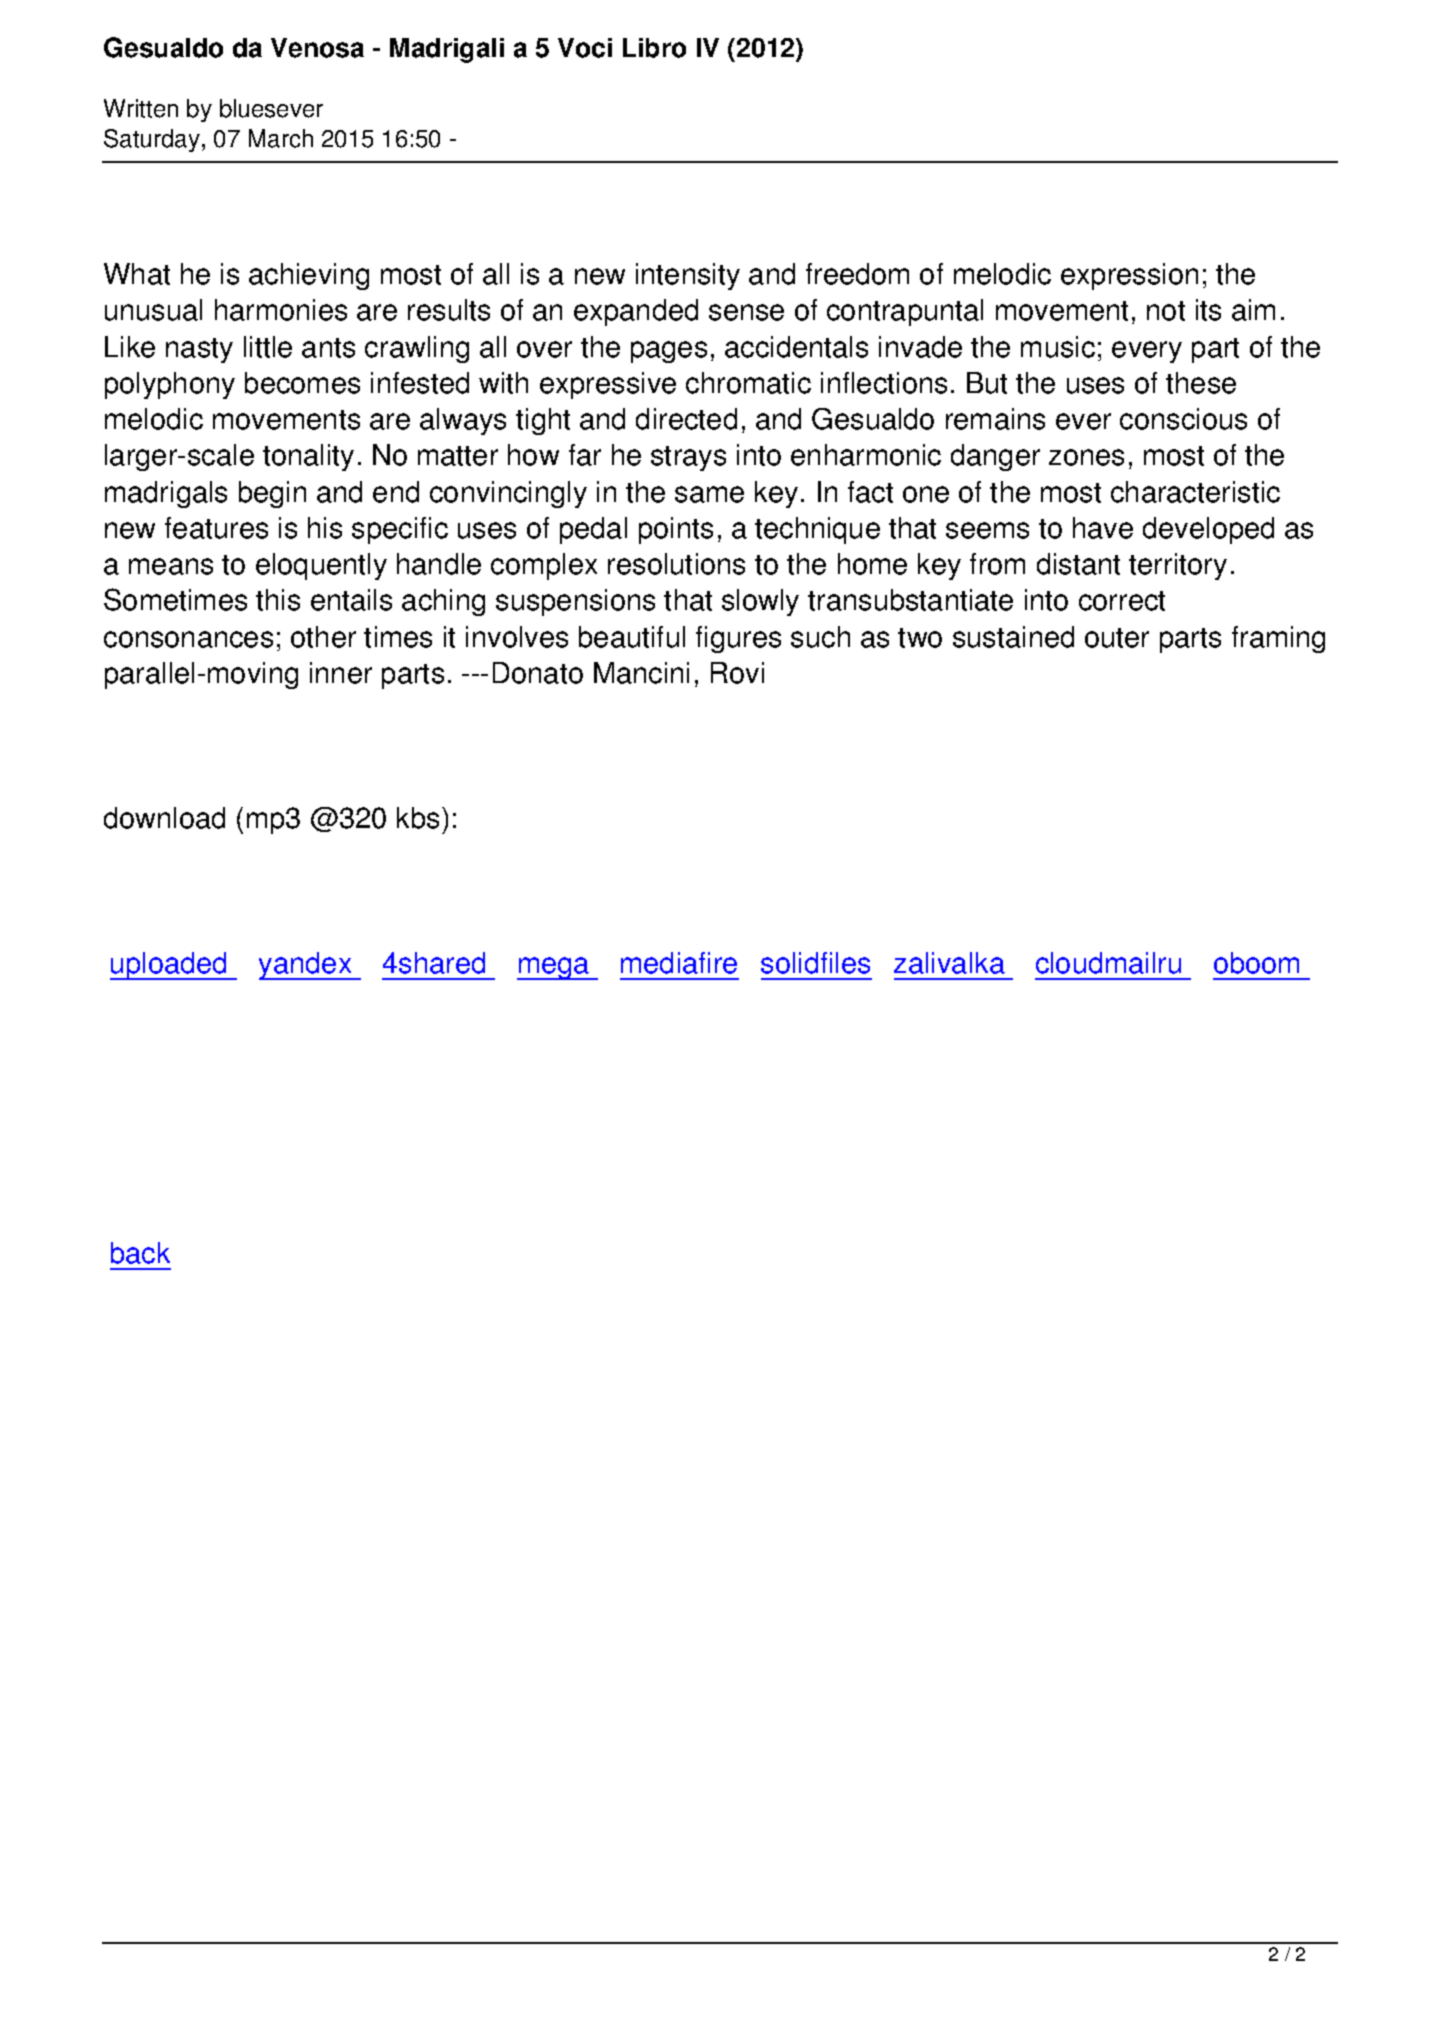 This page has height=2036, width=1440. I want to click on Libro, so click(654, 48).
